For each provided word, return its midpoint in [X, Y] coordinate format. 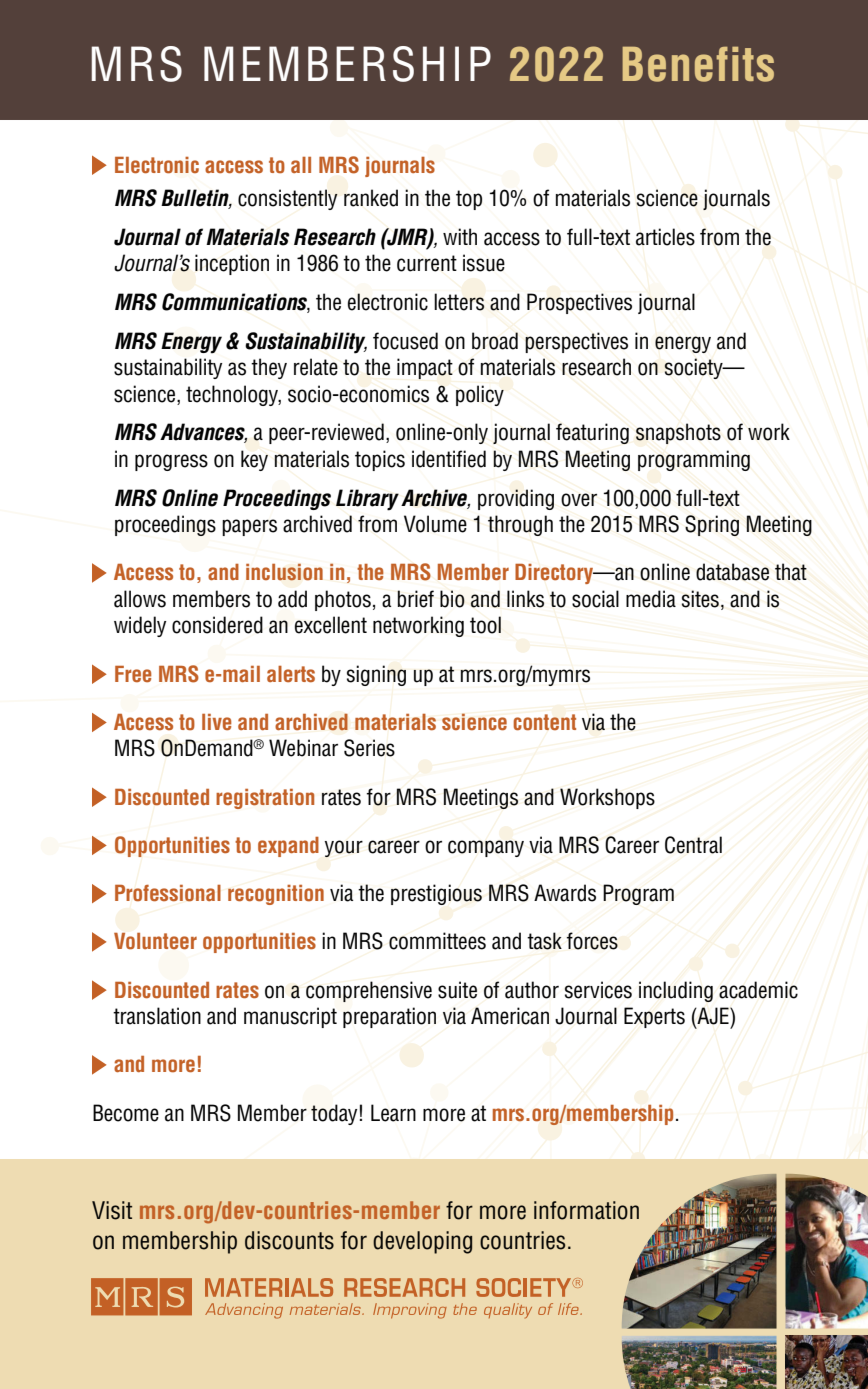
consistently [288, 199]
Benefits [698, 64]
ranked [371, 198]
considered [217, 625]
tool [485, 625]
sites [700, 599]
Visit [112, 1210]
